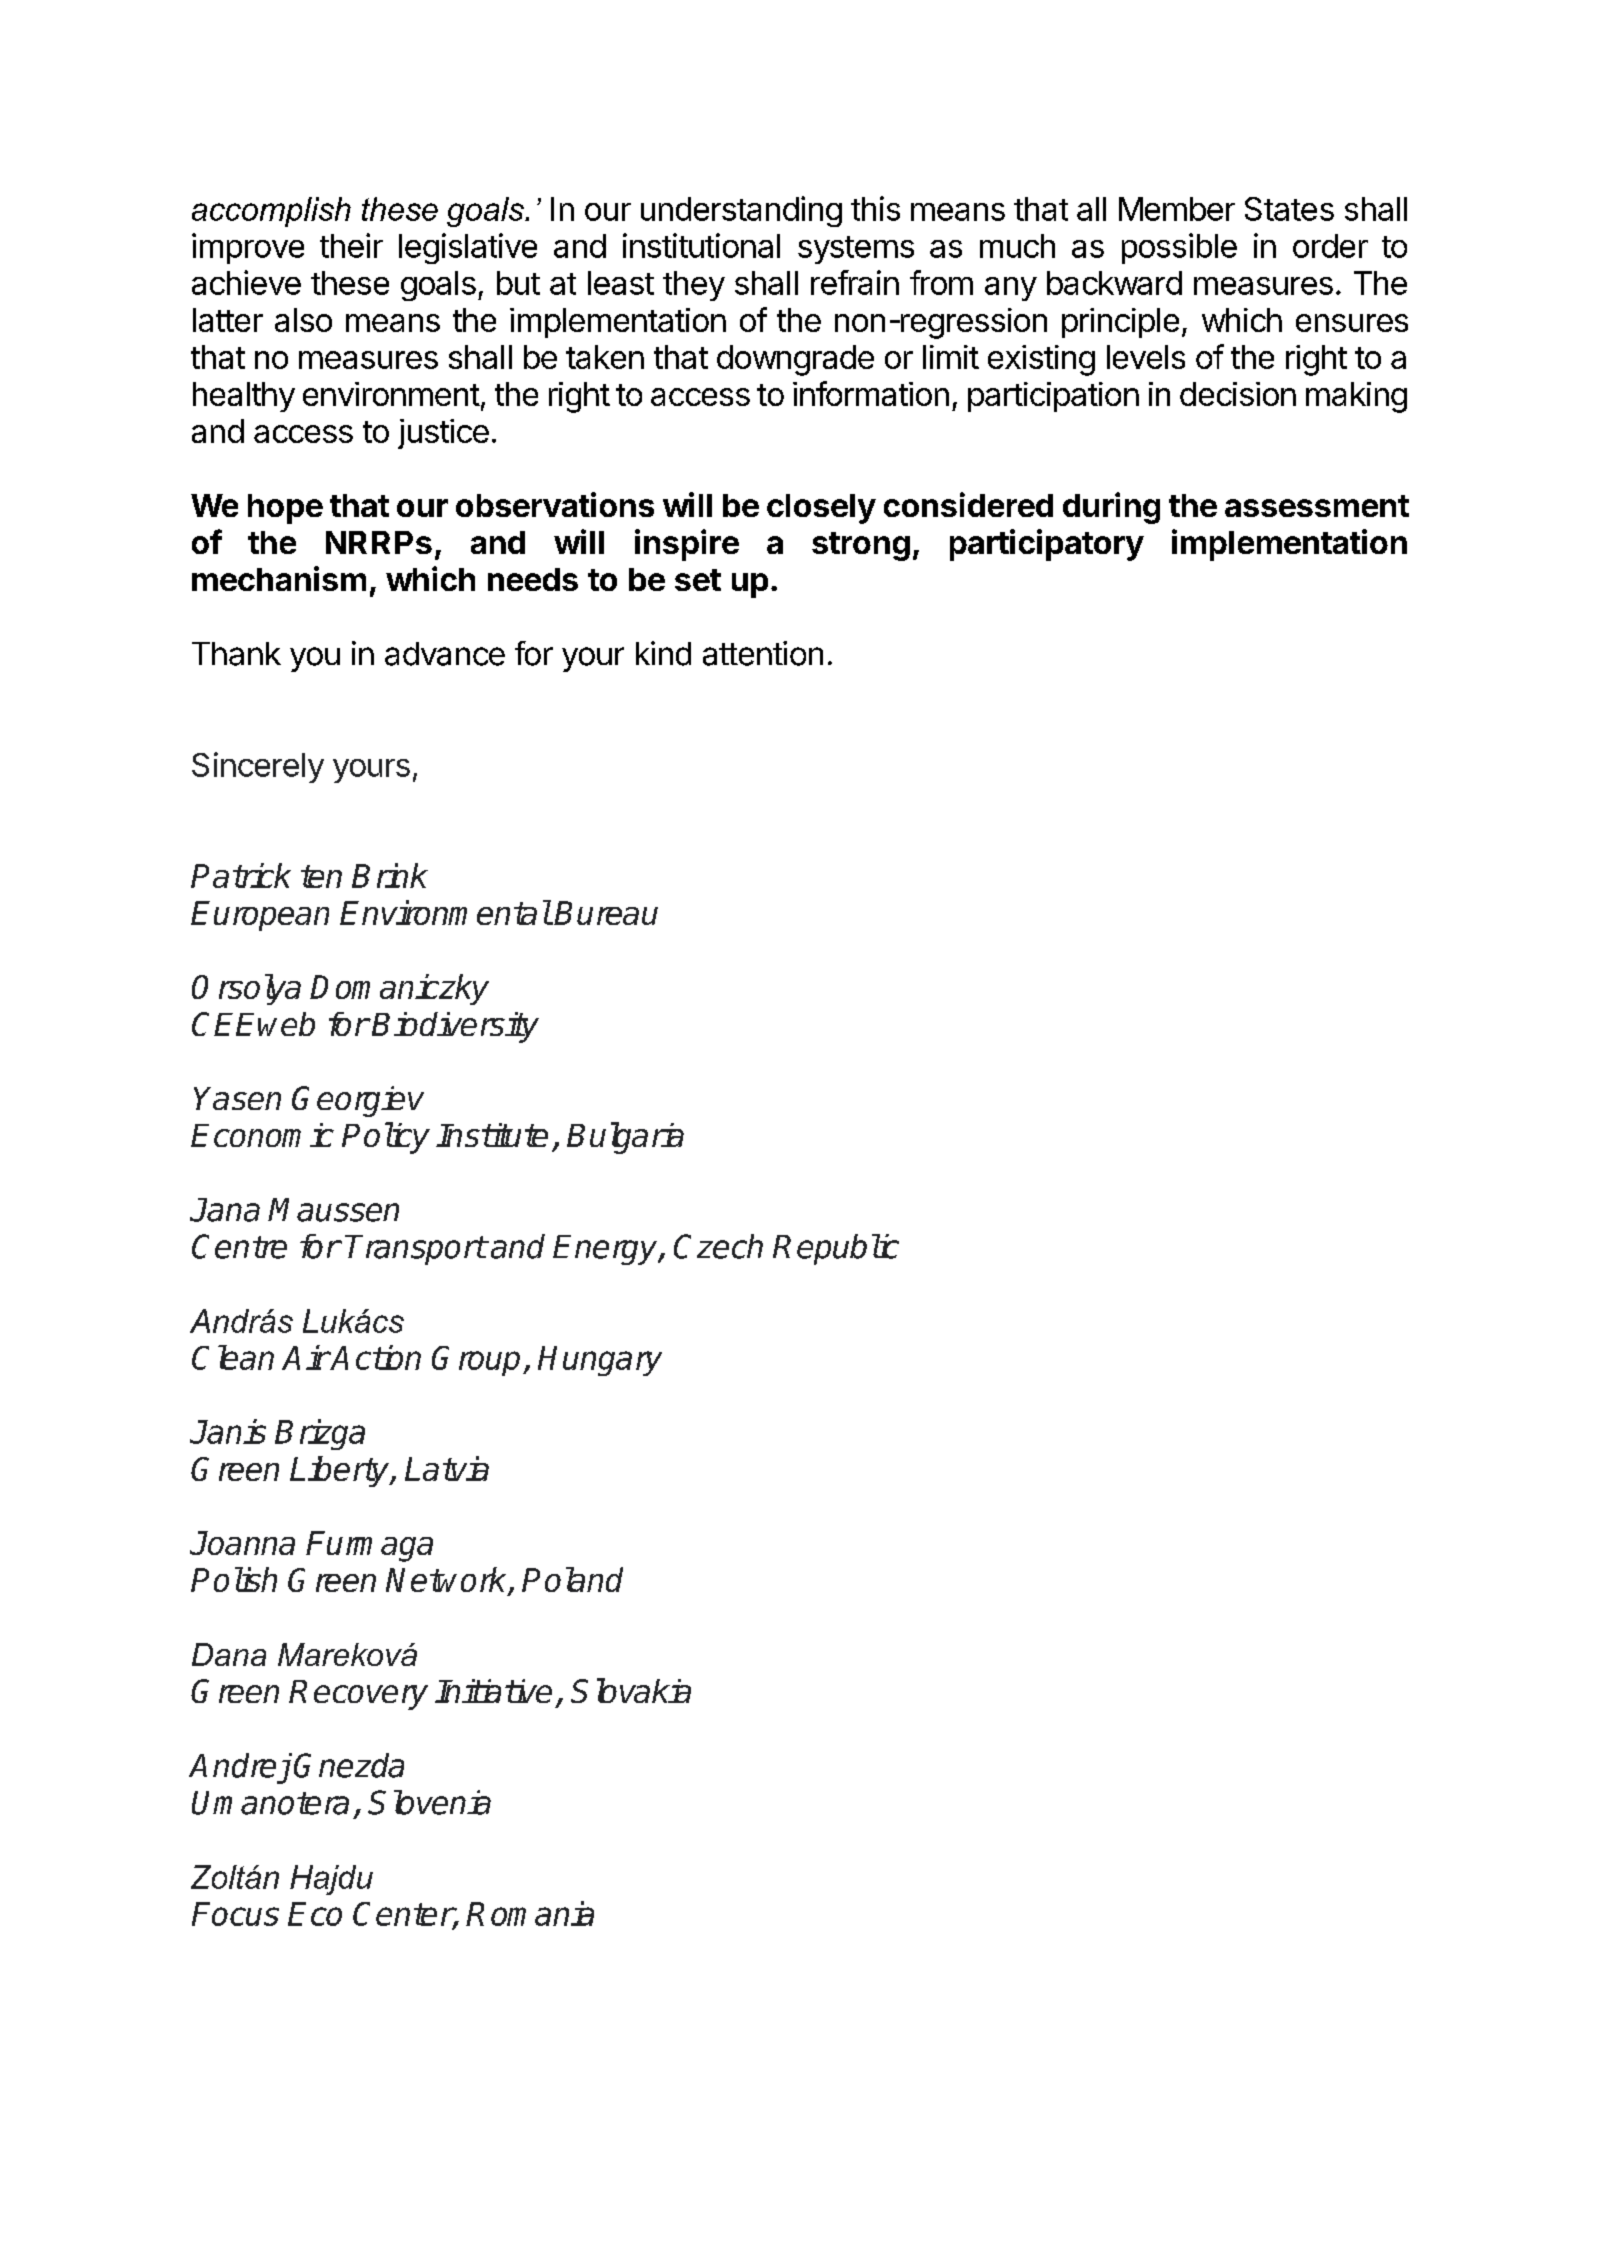  Describe the element at coordinates (455, 1027) in the screenshot. I see `Biodiversity` at that location.
